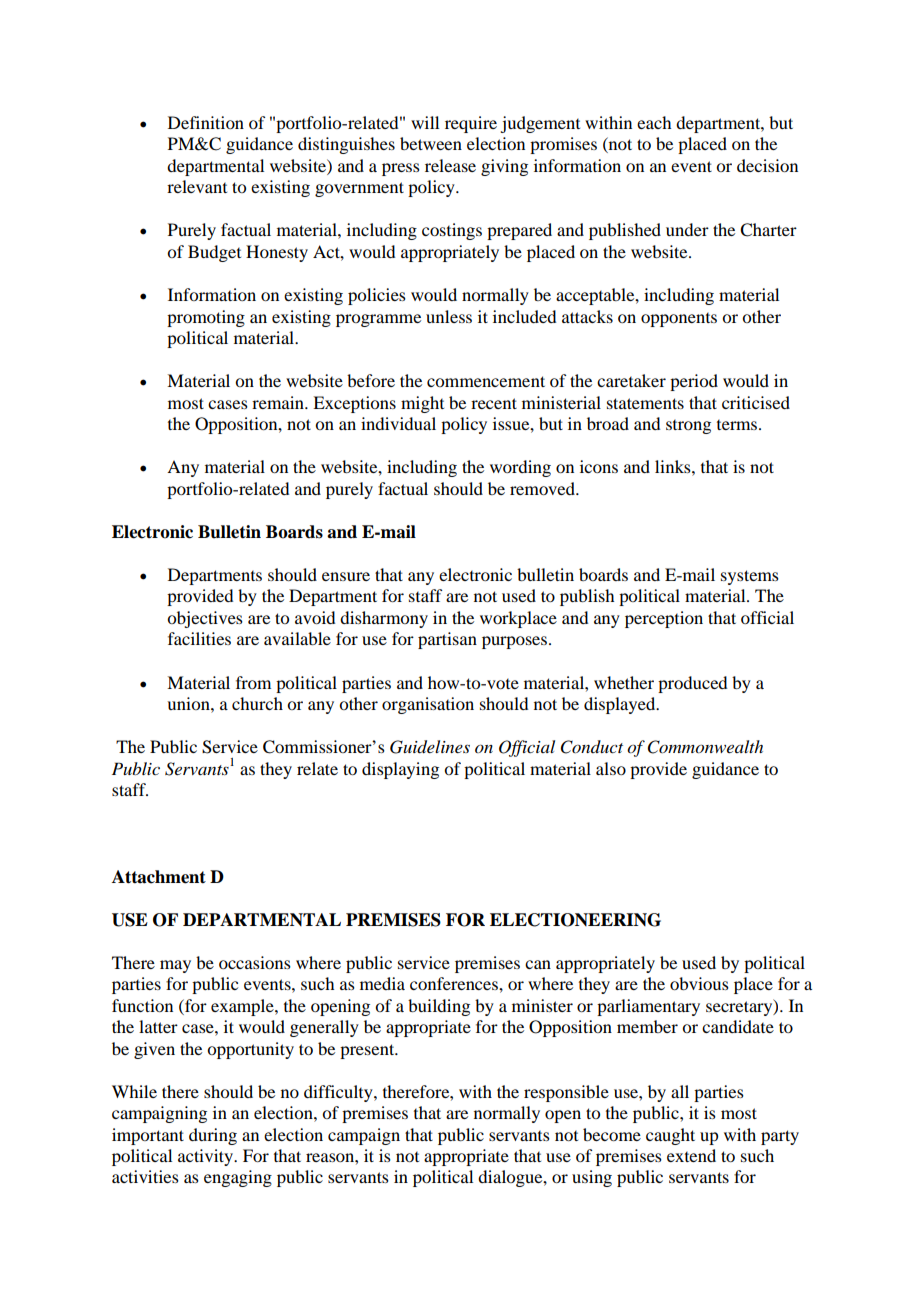  Describe the element at coordinates (213, 1136) in the screenshot. I see `during` at that location.
